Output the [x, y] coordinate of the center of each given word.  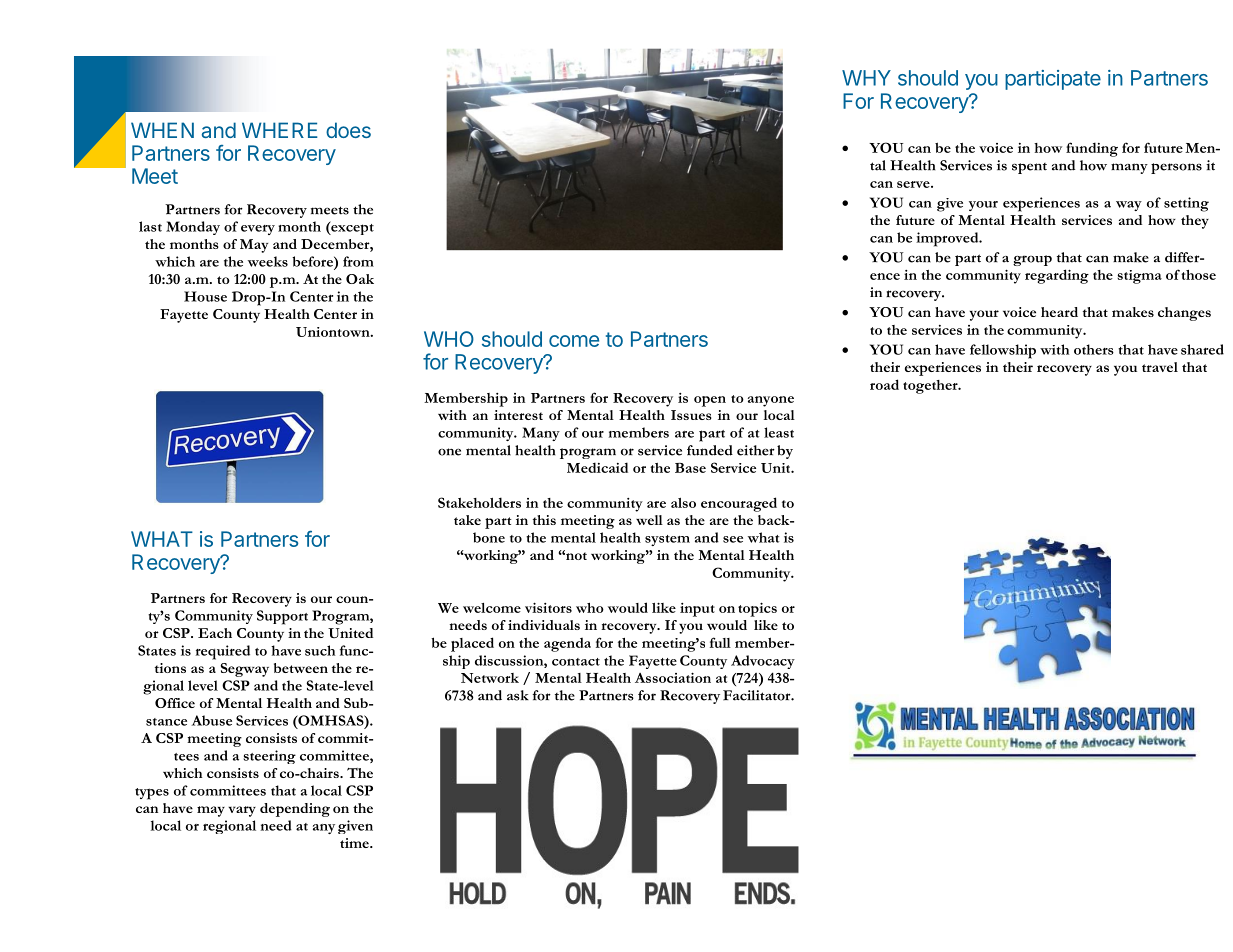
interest [518, 415]
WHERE [280, 130]
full [720, 642]
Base [690, 468]
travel [1160, 367]
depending [295, 810]
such [320, 650]
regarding [1057, 276]
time [355, 843]
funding [1092, 149]
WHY [866, 78]
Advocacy [763, 662]
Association [673, 677]
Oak [360, 279]
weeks [268, 261]
